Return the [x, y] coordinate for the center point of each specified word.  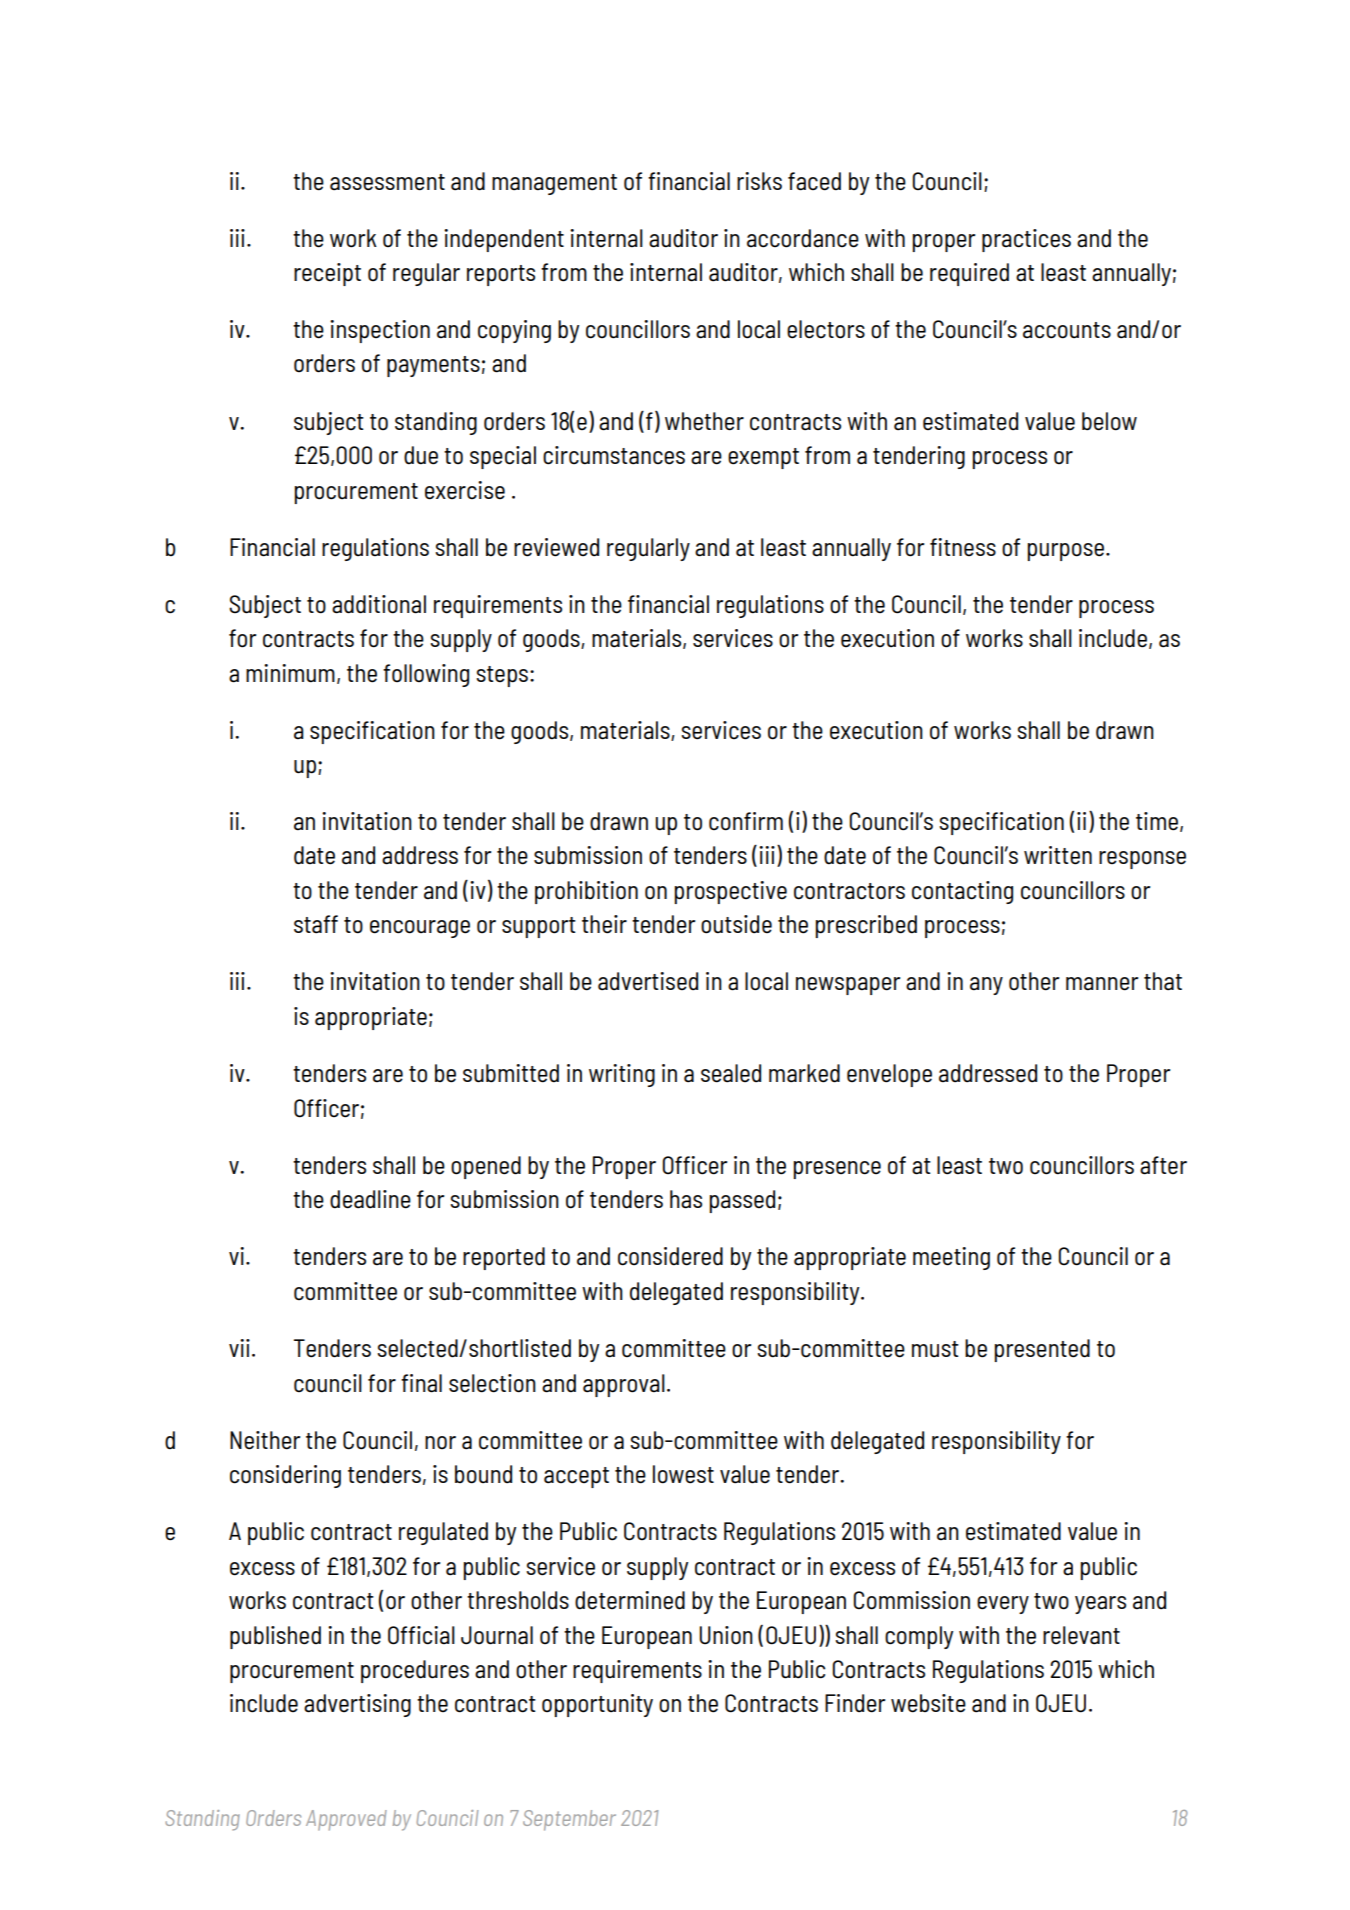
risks [759, 181]
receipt [327, 274]
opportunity [597, 1705]
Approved [346, 1820]
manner [1102, 984]
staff [316, 924]
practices [1026, 240]
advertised [648, 981]
